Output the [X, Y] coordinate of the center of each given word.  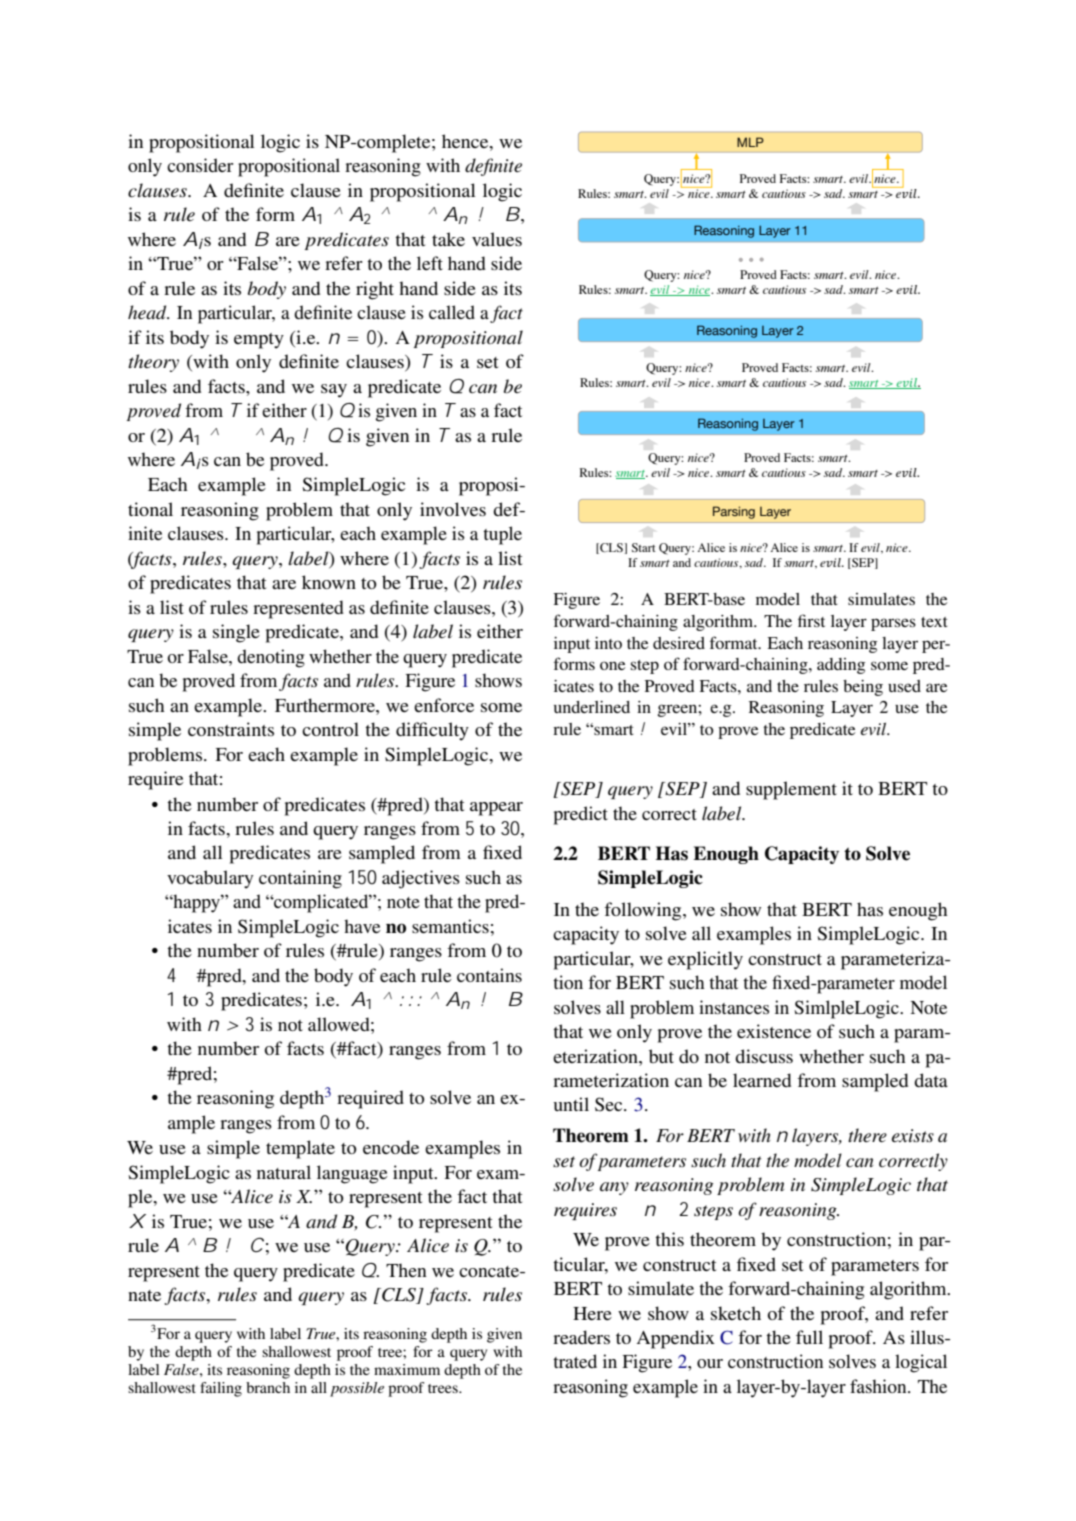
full [809, 1337]
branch [268, 1387]
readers [581, 1337]
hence [466, 141]
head [148, 312]
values [497, 239]
